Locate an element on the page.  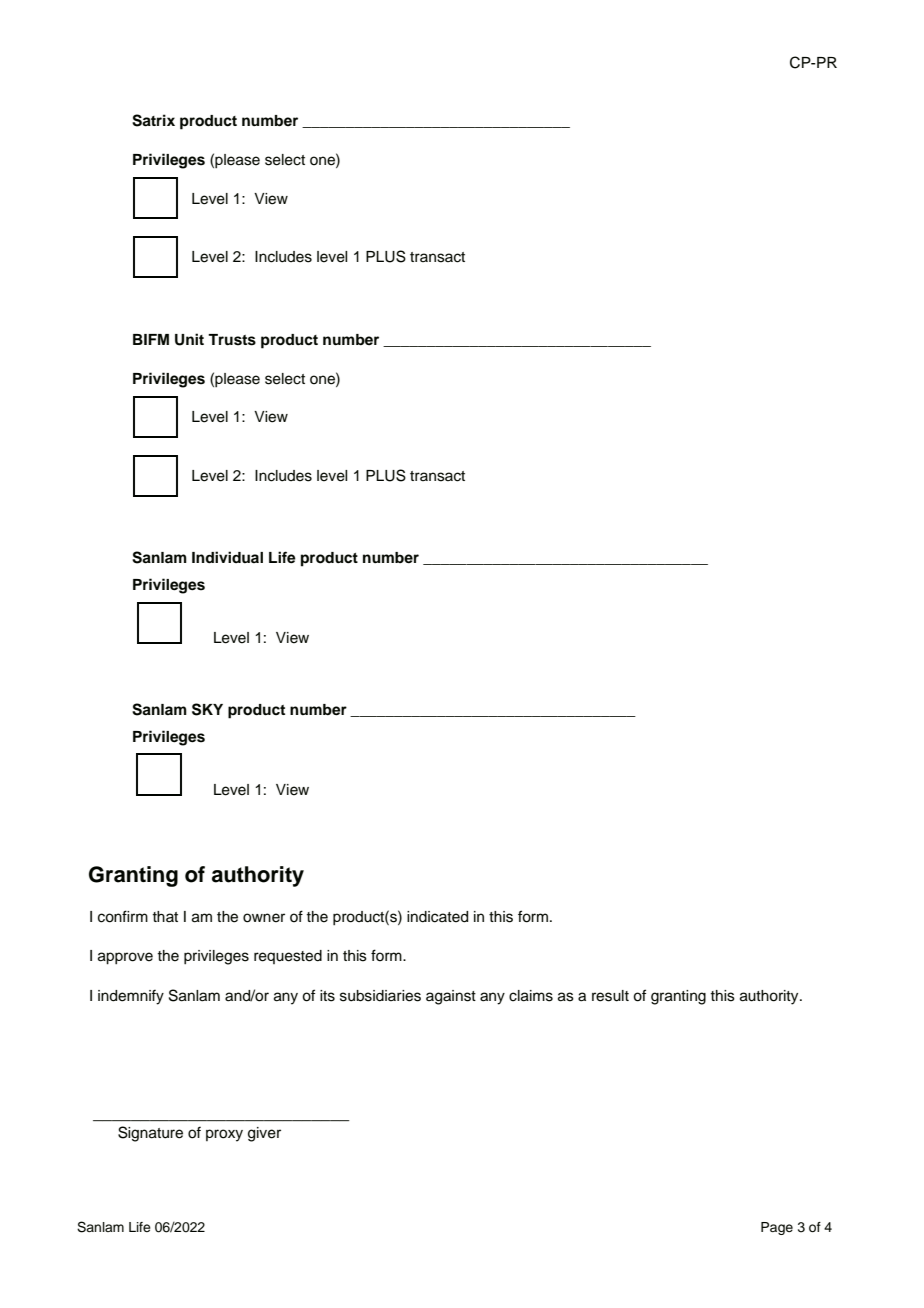
giver is located at coordinates (264, 1134).
